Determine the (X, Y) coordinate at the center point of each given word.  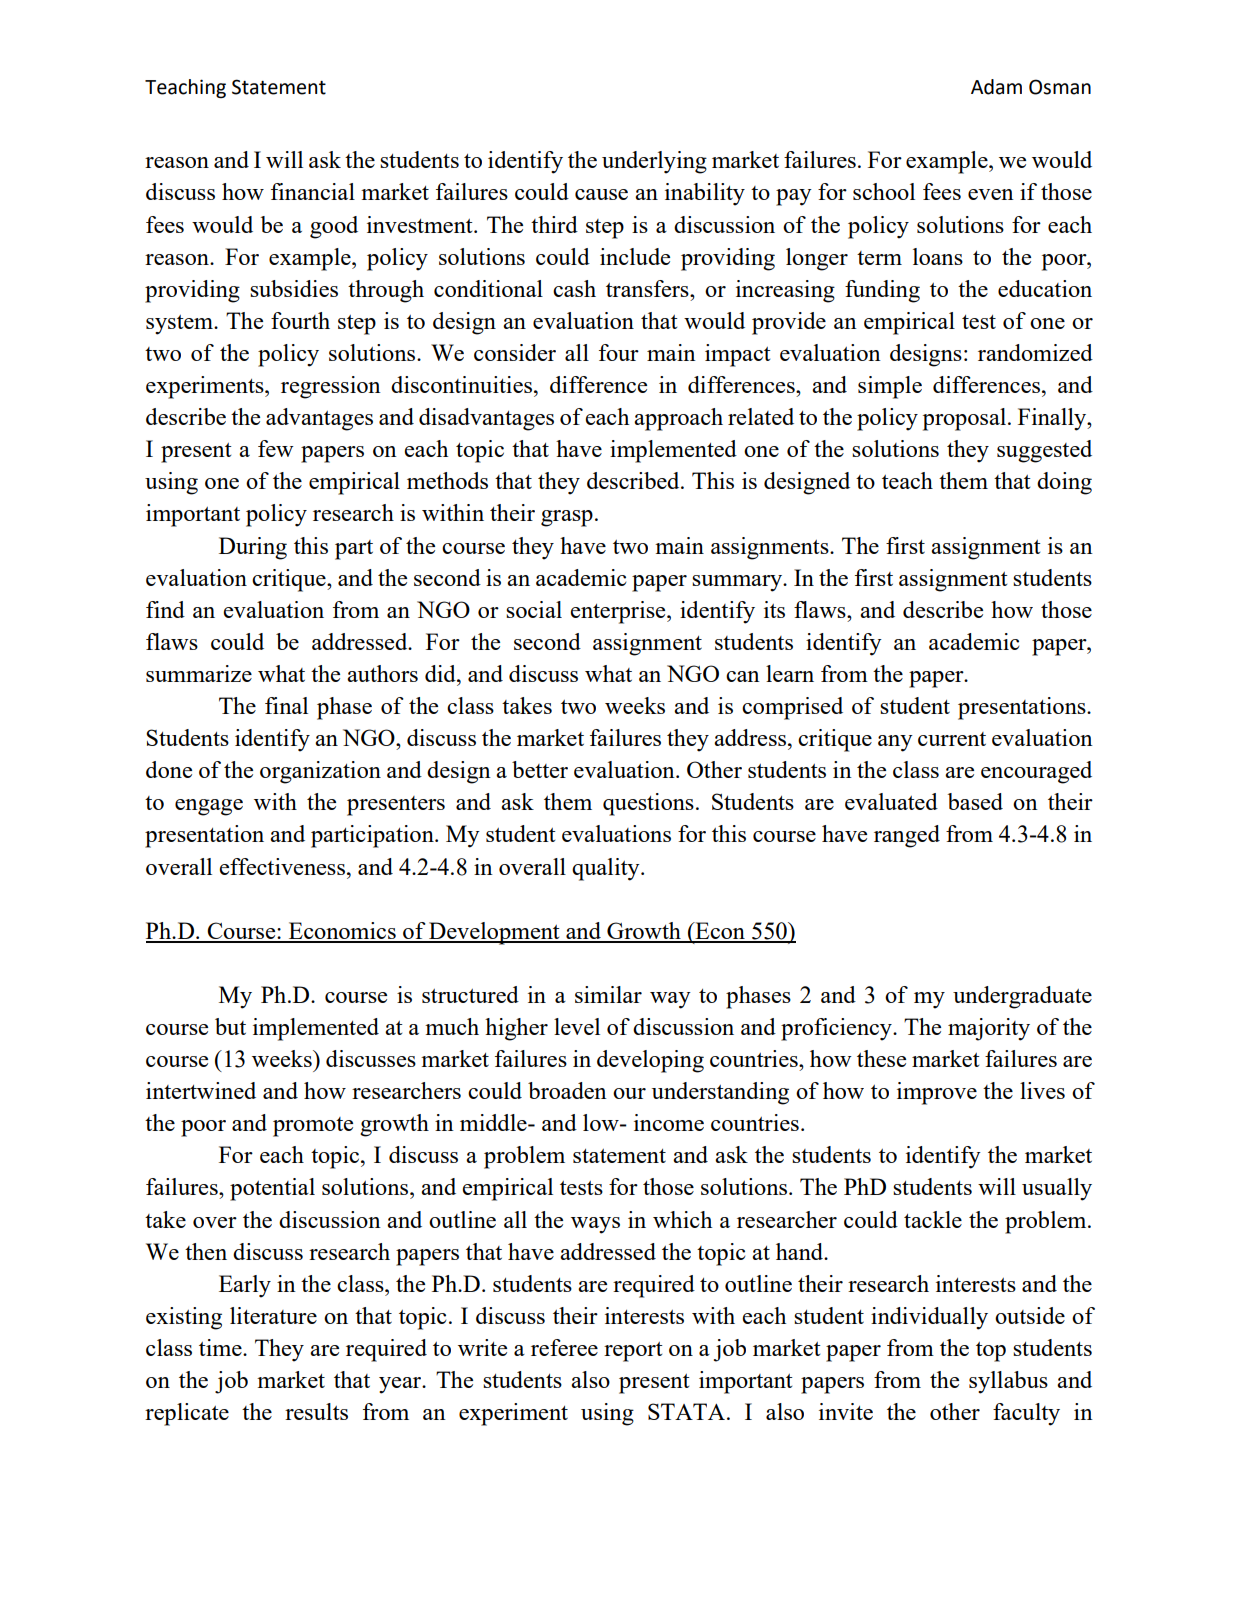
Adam (996, 87)
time (221, 1347)
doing (1064, 483)
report (633, 1352)
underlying (654, 162)
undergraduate (1022, 997)
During (253, 548)
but (230, 1026)
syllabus (1008, 1382)
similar (608, 994)
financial (313, 191)
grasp (567, 518)
